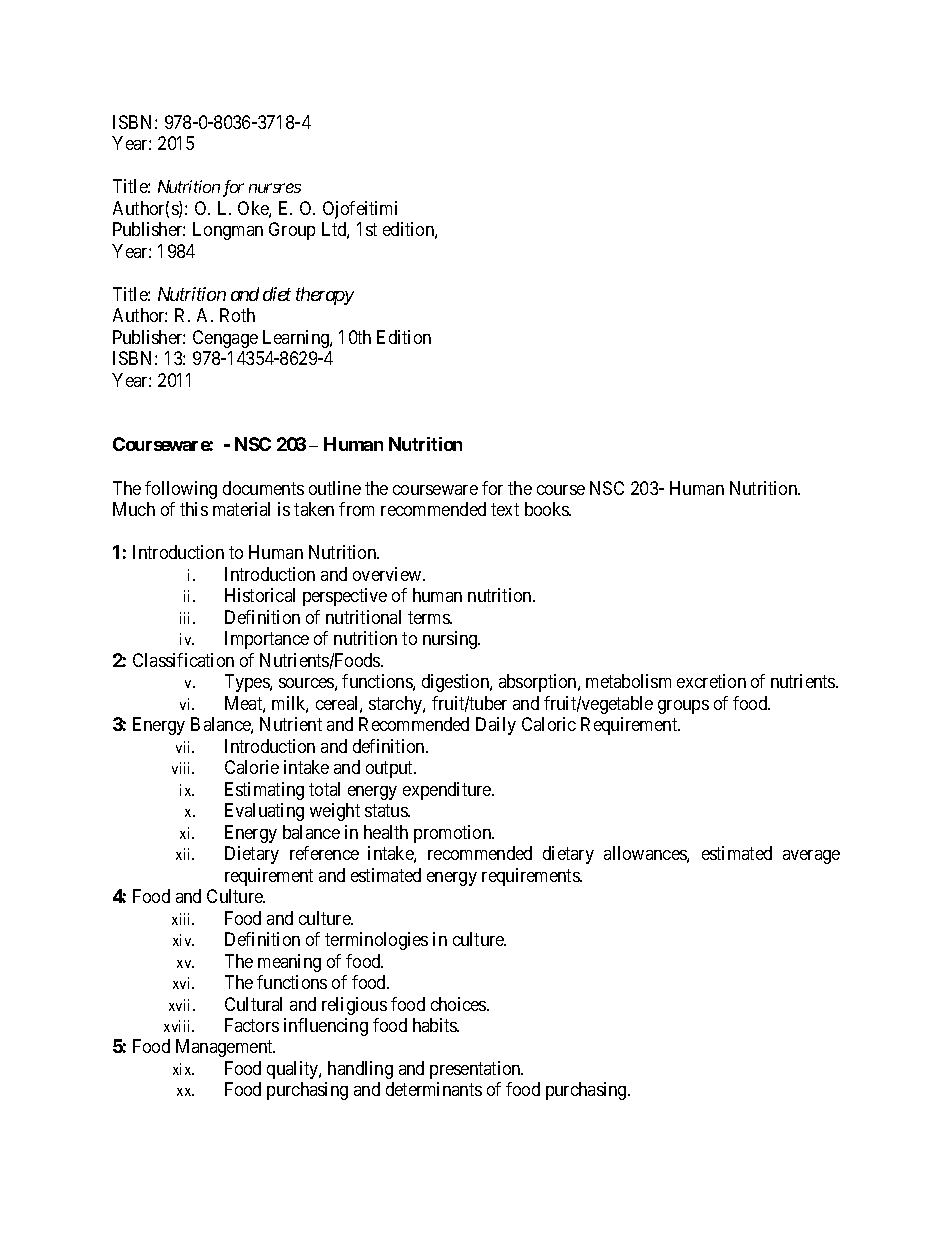 This screenshot has width=952, height=1233. Describe the element at coordinates (252, 767) in the screenshot. I see `Calorie` at that location.
